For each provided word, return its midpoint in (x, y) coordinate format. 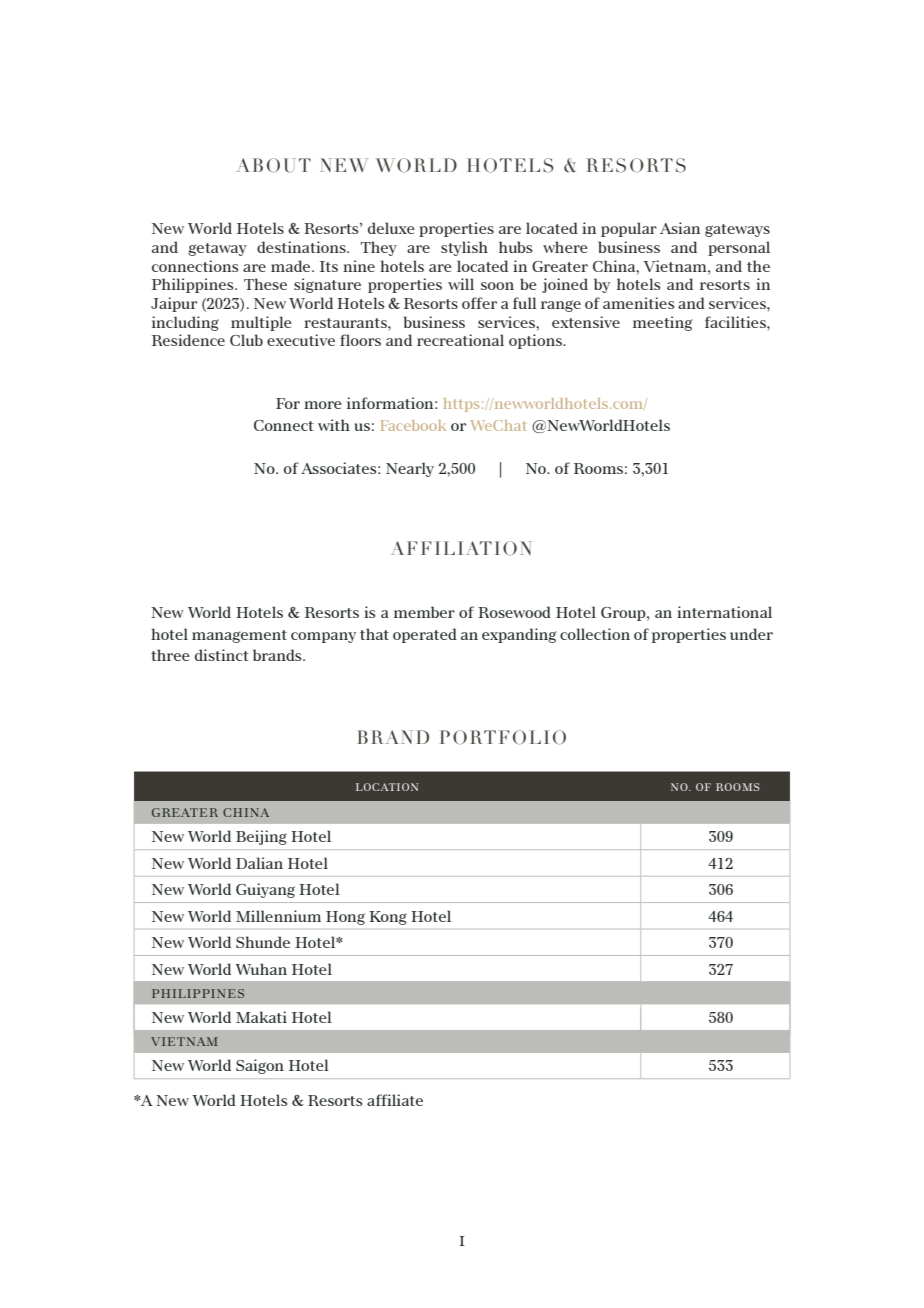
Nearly (410, 469)
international (724, 612)
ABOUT (274, 165)
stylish (464, 248)
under (751, 634)
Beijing (261, 837)
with (334, 425)
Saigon (260, 1066)
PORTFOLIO (503, 737)
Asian (680, 228)
